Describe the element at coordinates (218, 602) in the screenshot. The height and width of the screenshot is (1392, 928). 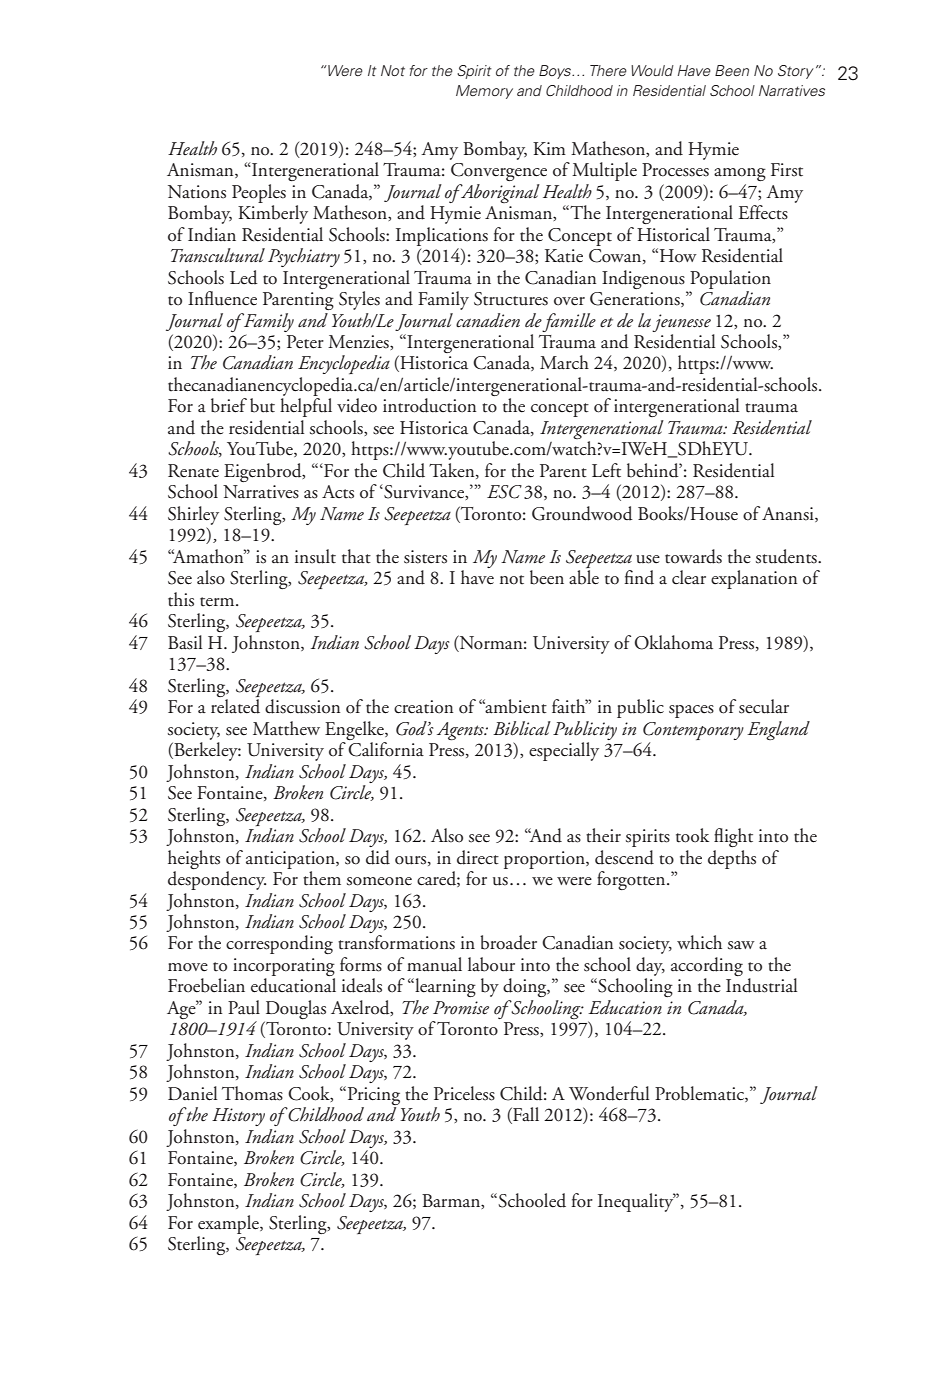
I see `term` at that location.
